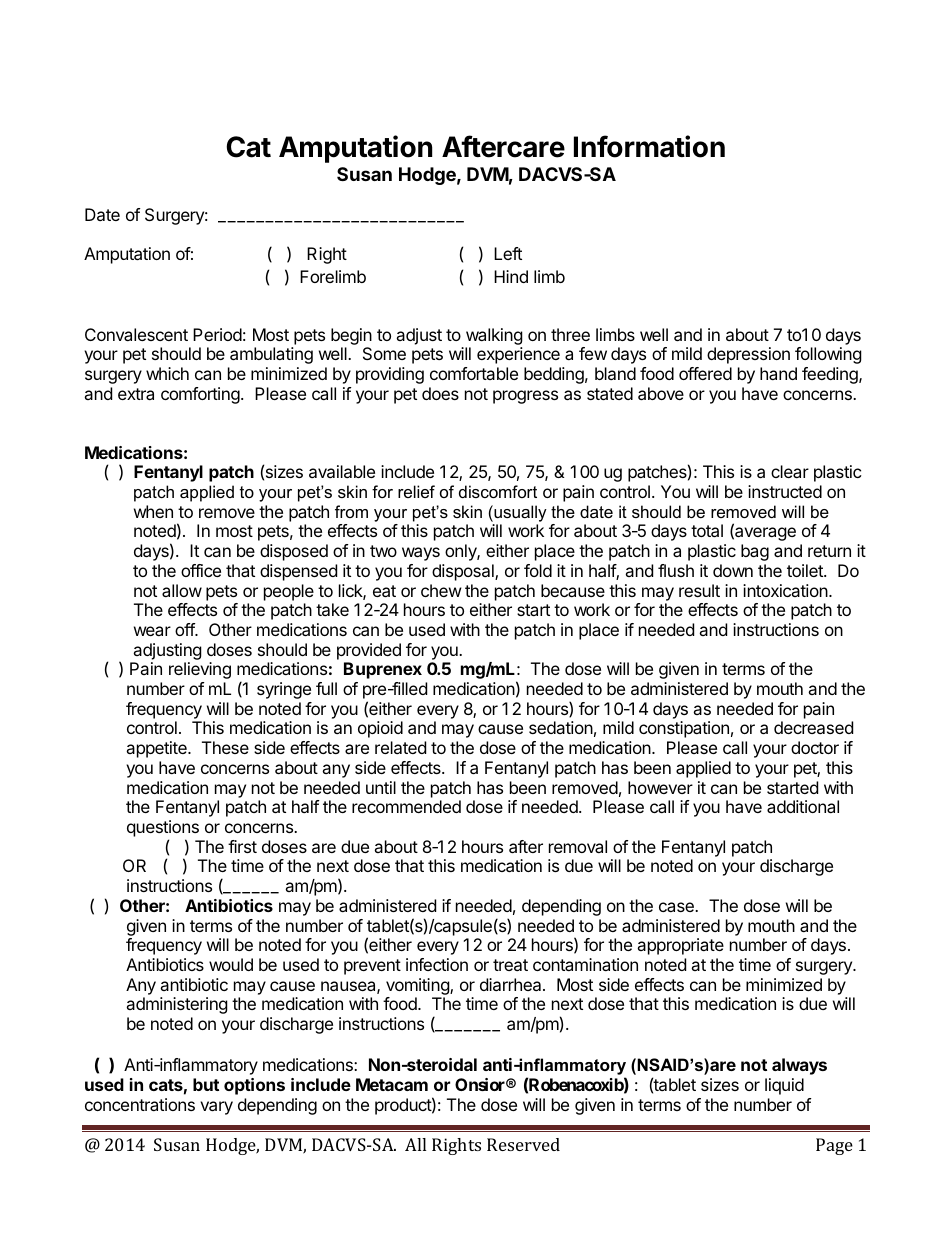  What do you see at coordinates (525, 397) in the document?
I see `progress` at bounding box center [525, 397].
